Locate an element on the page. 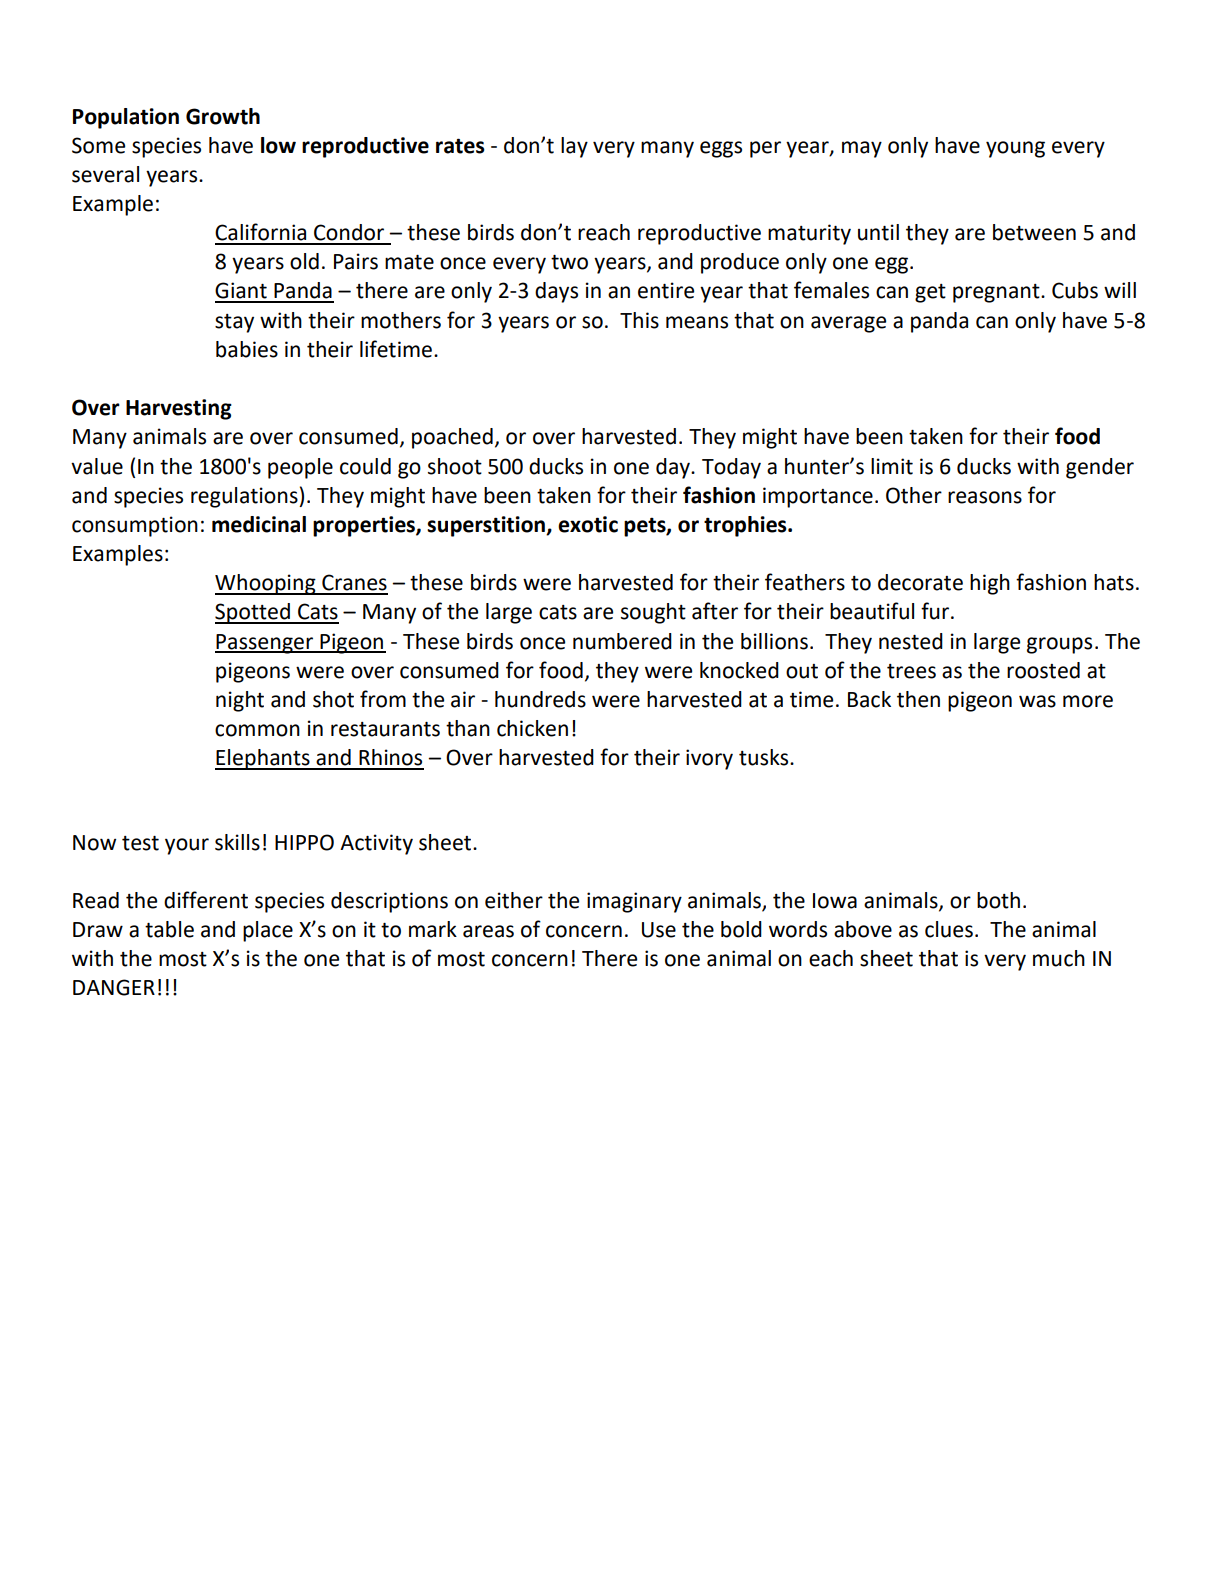 The height and width of the document is (1577, 1218). limit is located at coordinates (892, 466).
